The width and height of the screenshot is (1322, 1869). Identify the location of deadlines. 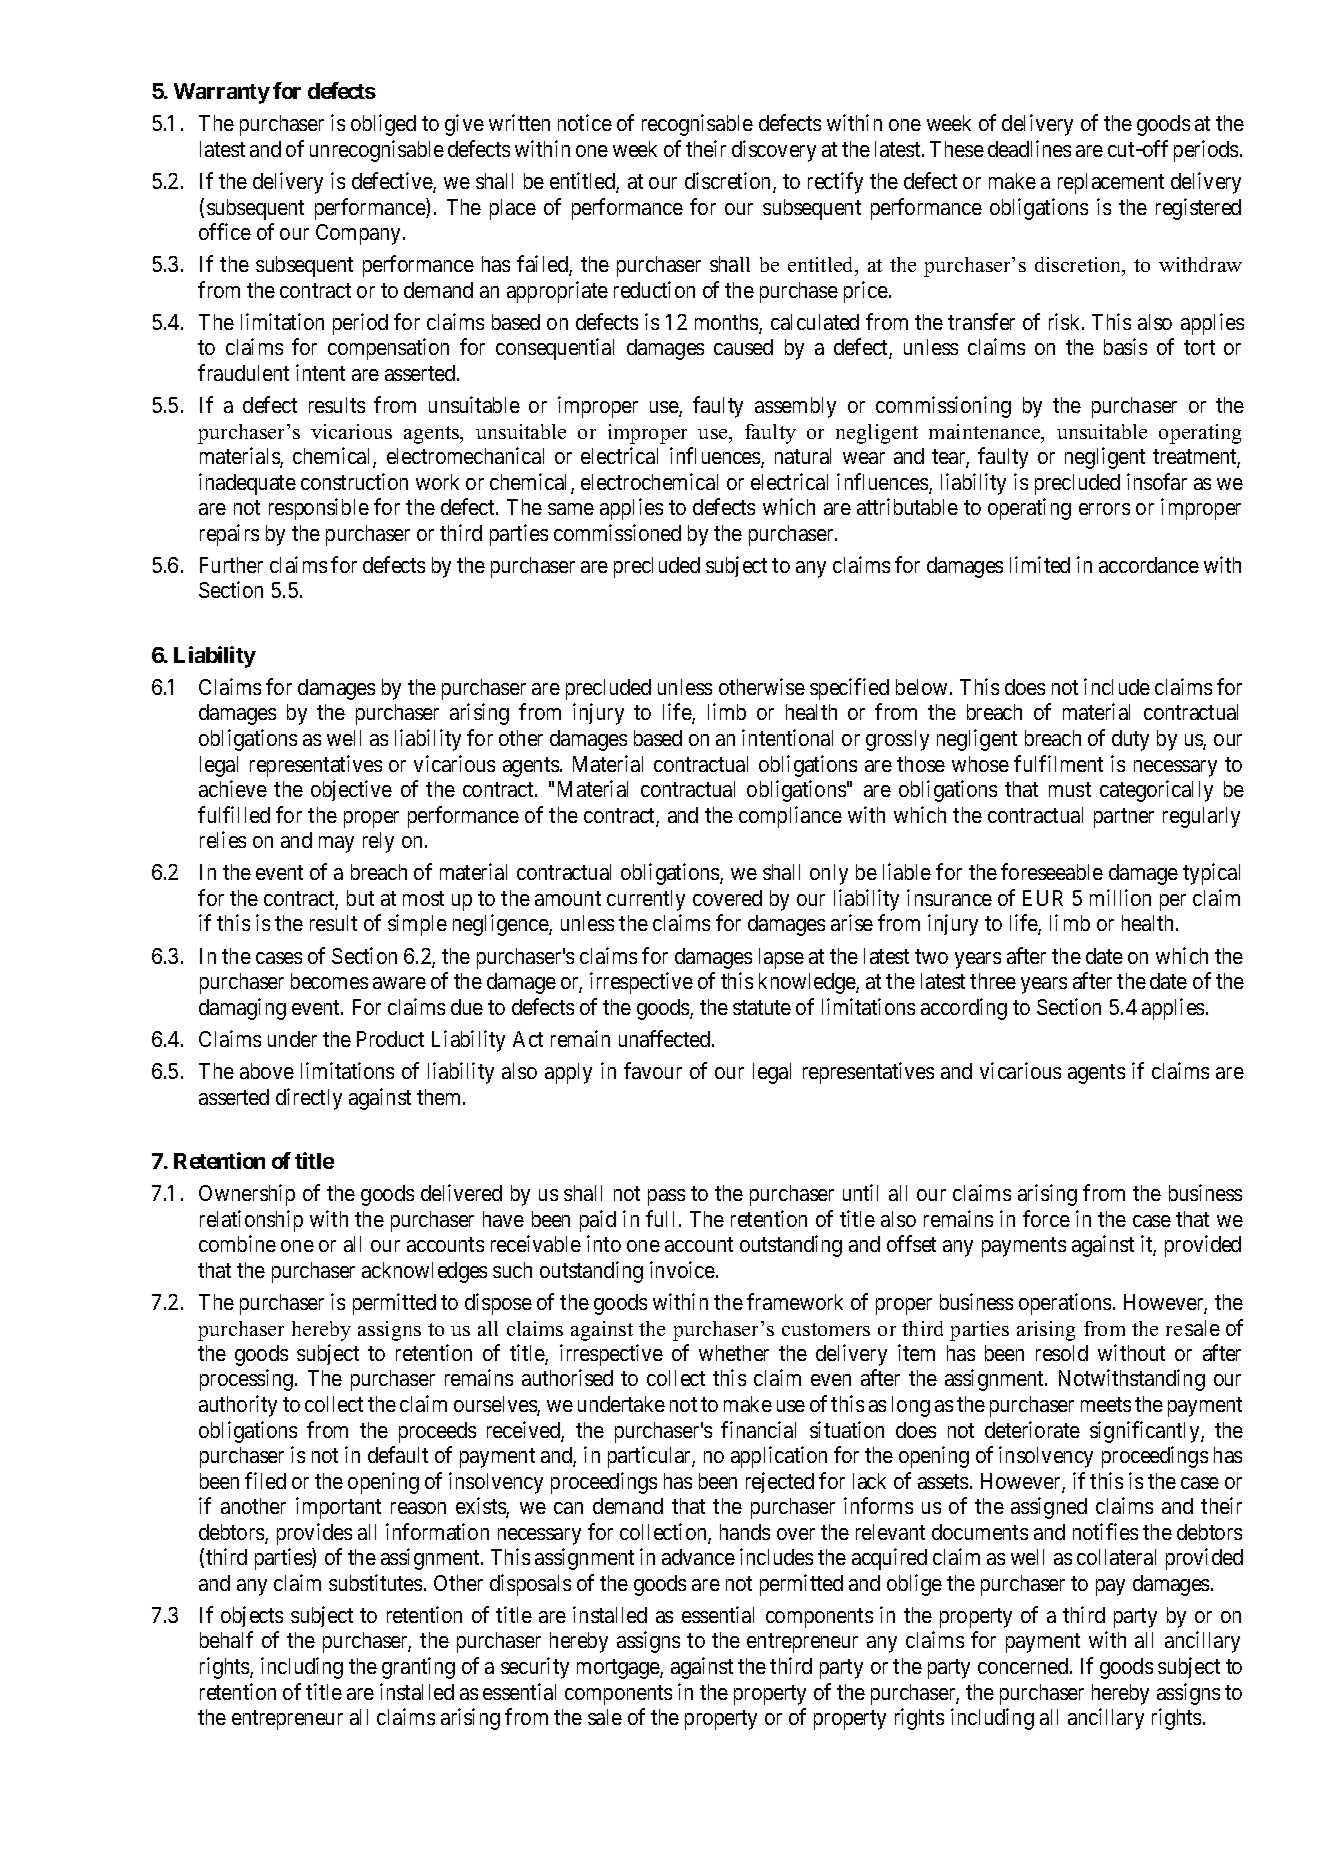
(1029, 148).
